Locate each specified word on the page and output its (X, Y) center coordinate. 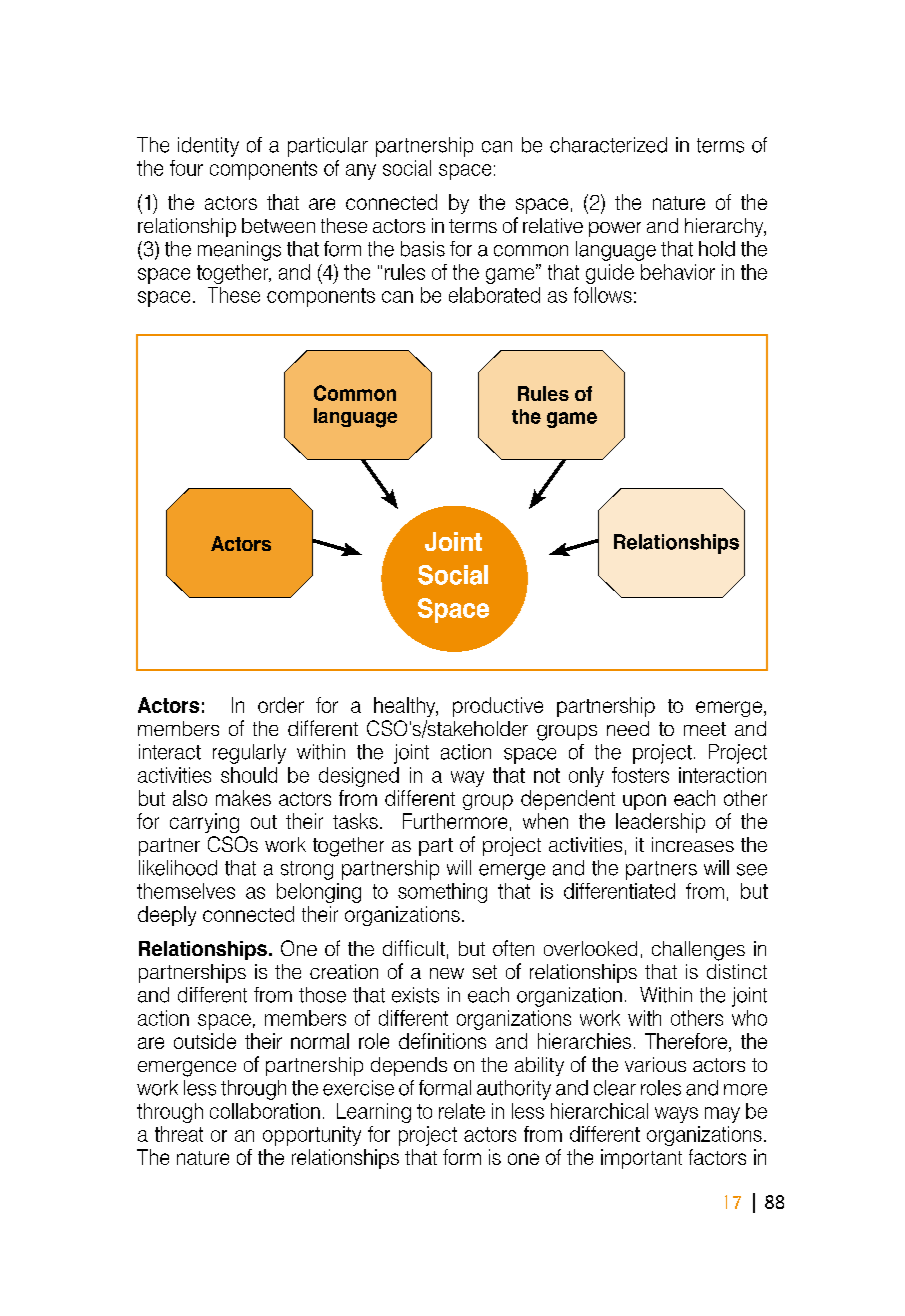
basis (423, 249)
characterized (608, 145)
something (442, 893)
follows (603, 295)
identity (208, 147)
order (281, 705)
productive (498, 707)
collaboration (265, 1111)
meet (705, 729)
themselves (186, 891)
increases (693, 844)
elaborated (494, 295)
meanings (239, 251)
